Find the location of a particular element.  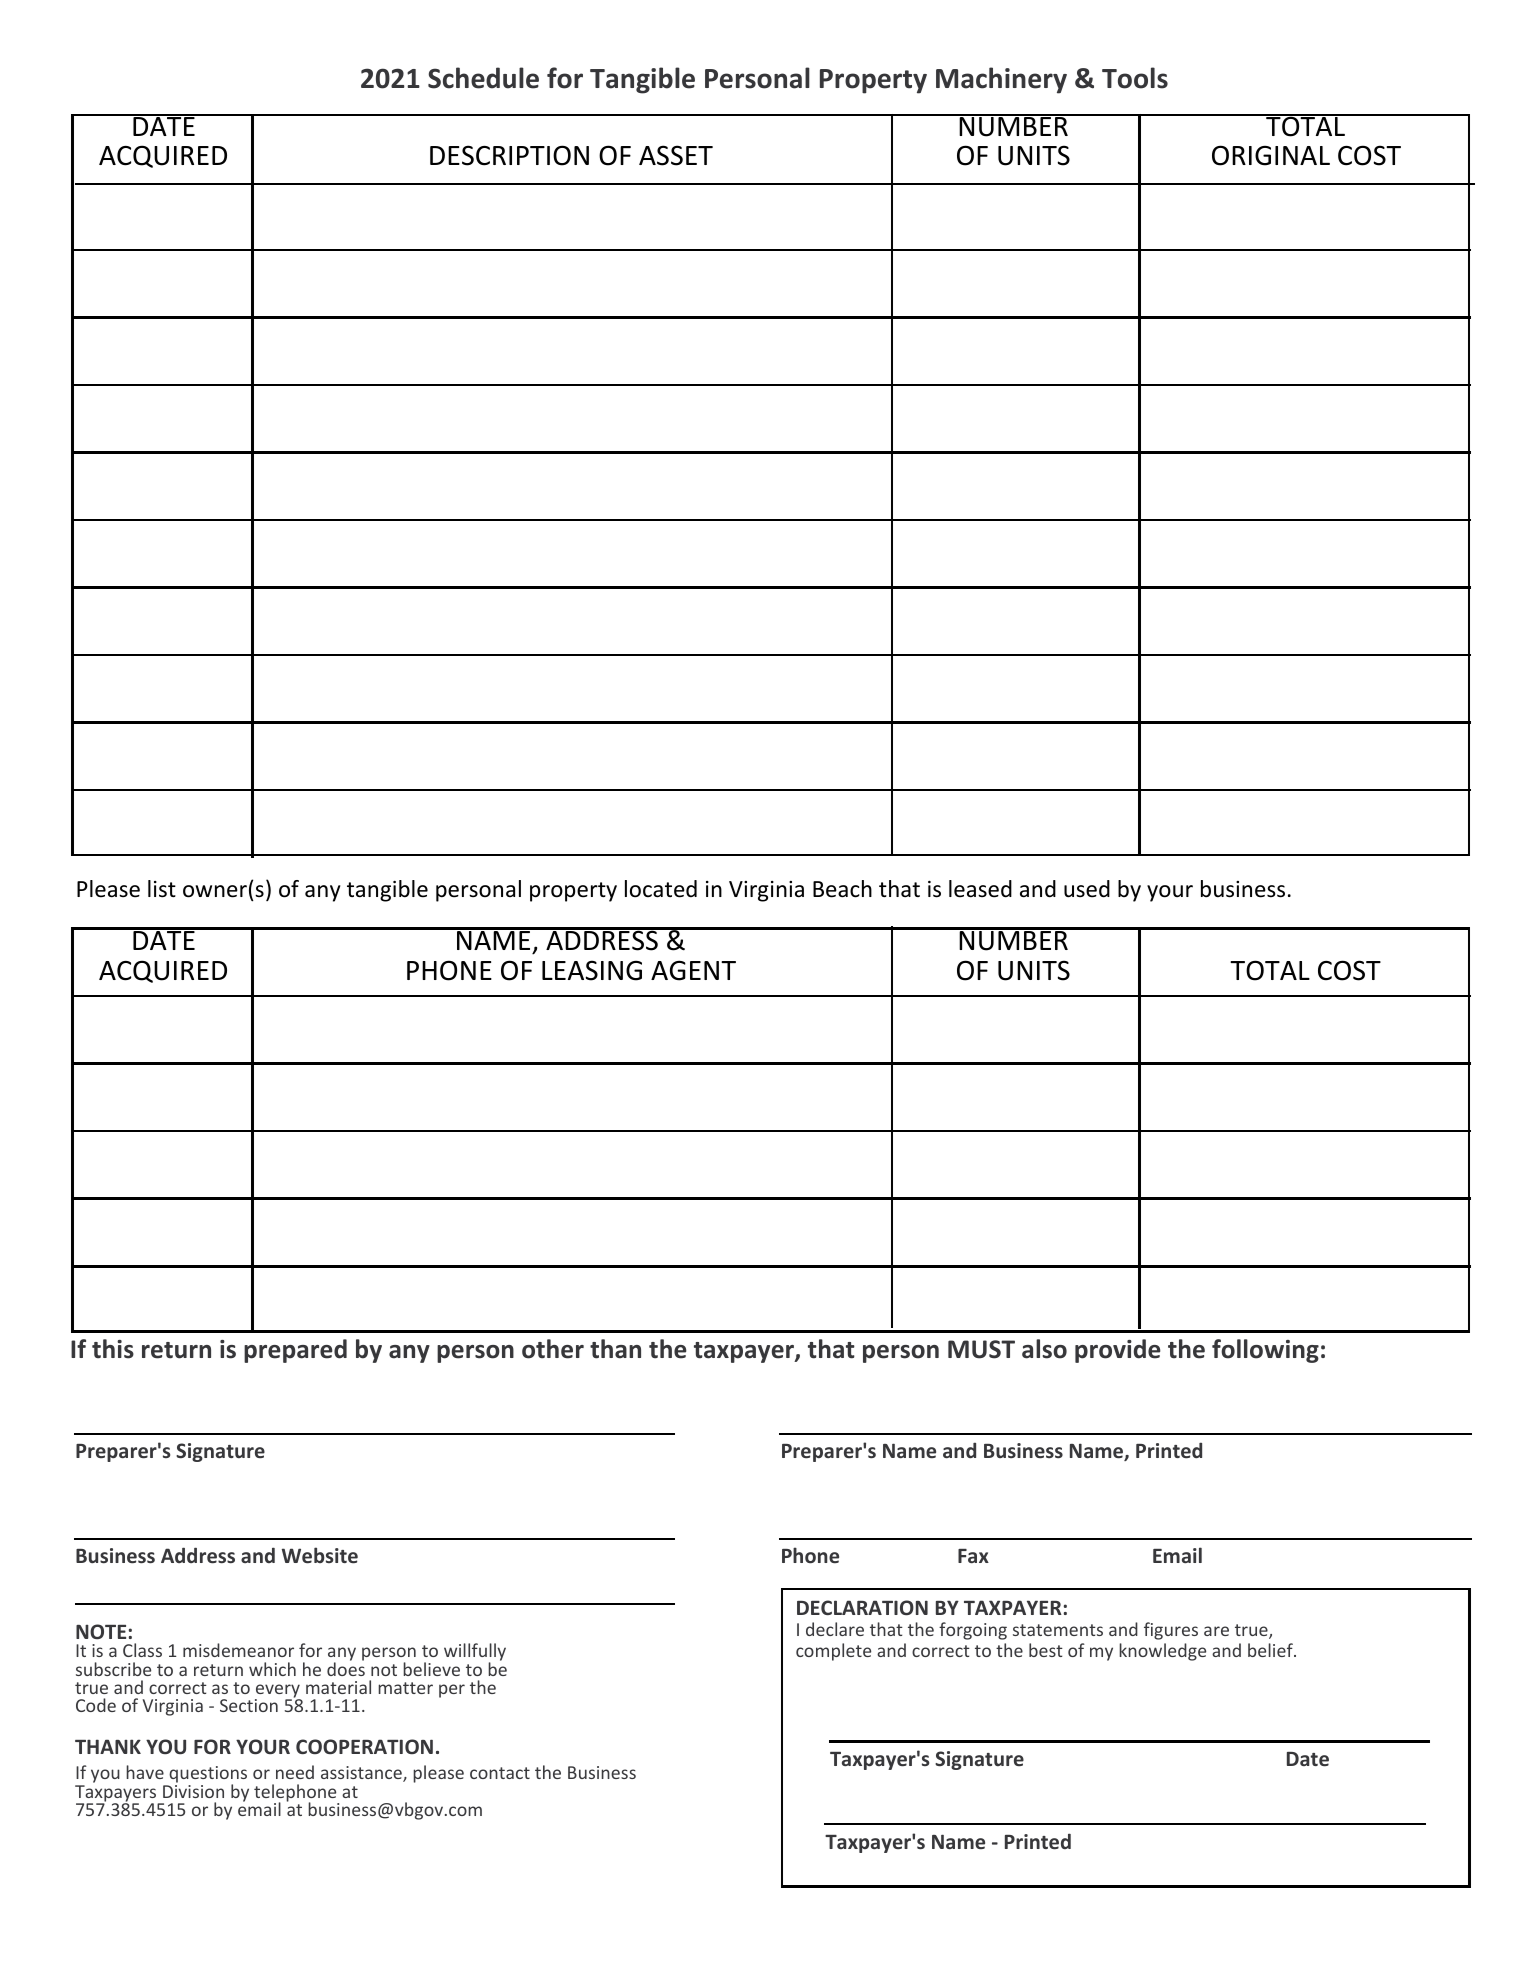

ASSET is located at coordinates (676, 155).
